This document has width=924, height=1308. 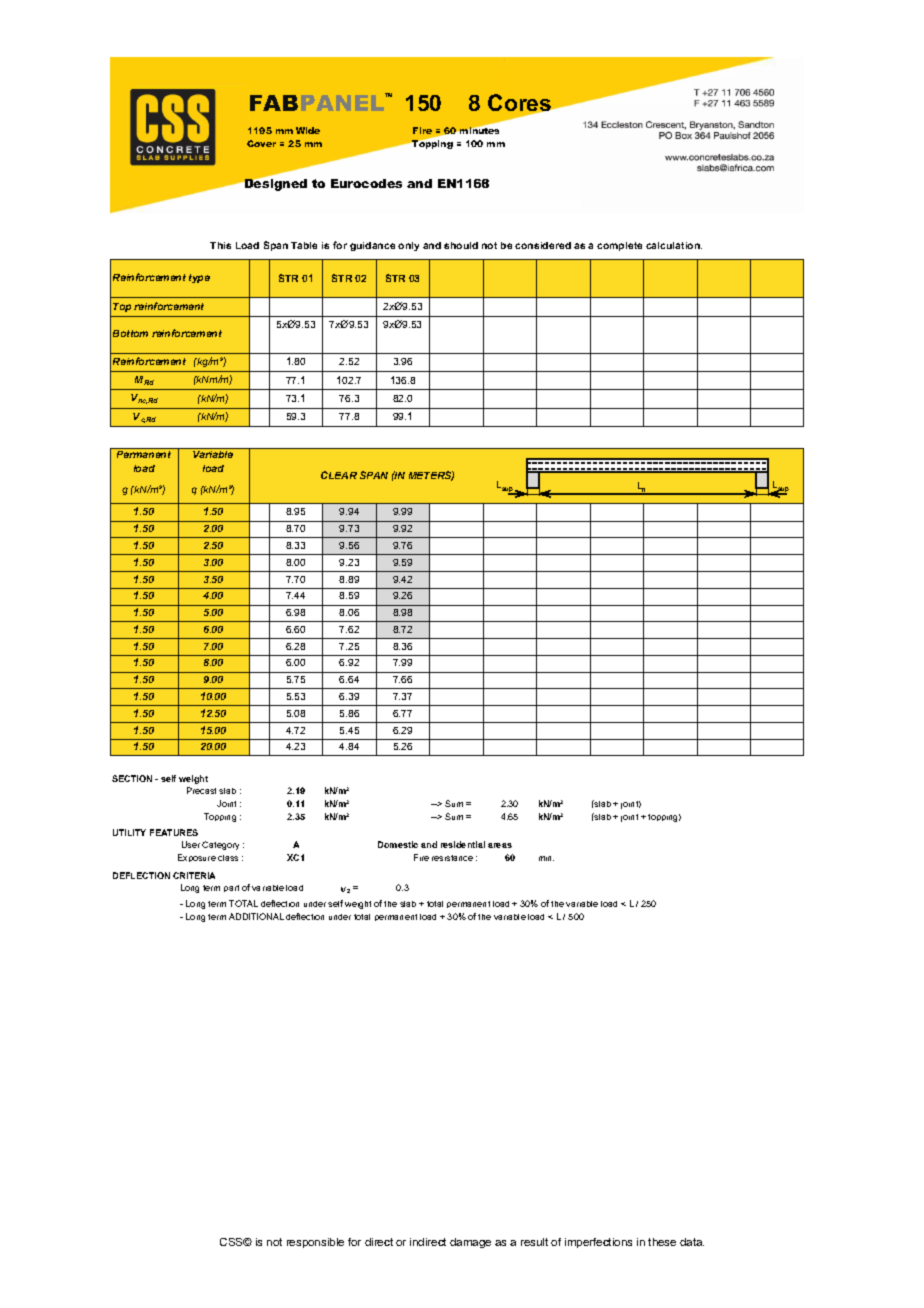 I want to click on calculation, so click(x=674, y=245).
